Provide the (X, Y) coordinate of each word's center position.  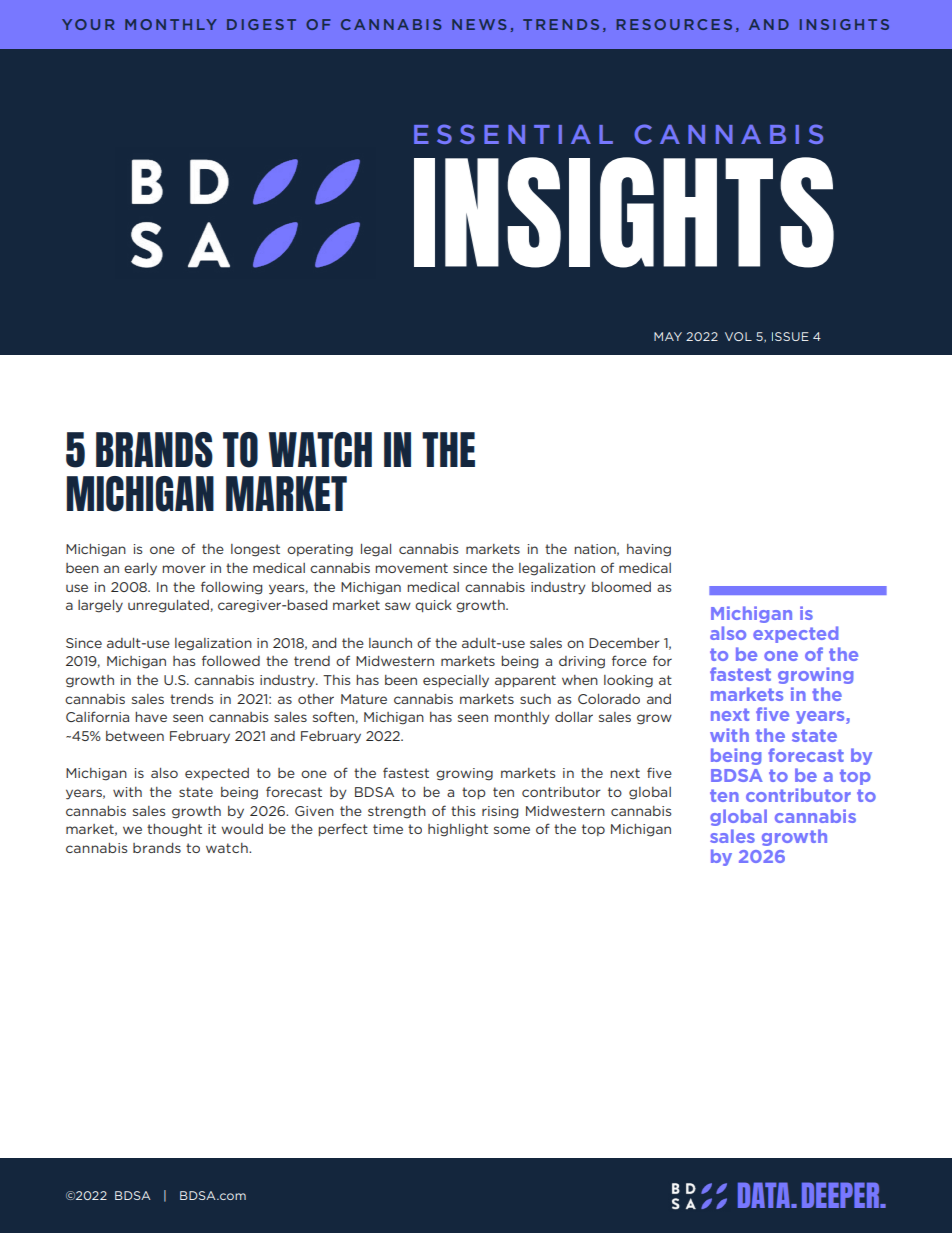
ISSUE (790, 336)
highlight (458, 830)
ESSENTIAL (513, 134)
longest (255, 550)
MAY (668, 336)
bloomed (621, 587)
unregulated (168, 606)
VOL (738, 336)
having (649, 550)
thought (174, 830)
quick (433, 606)
